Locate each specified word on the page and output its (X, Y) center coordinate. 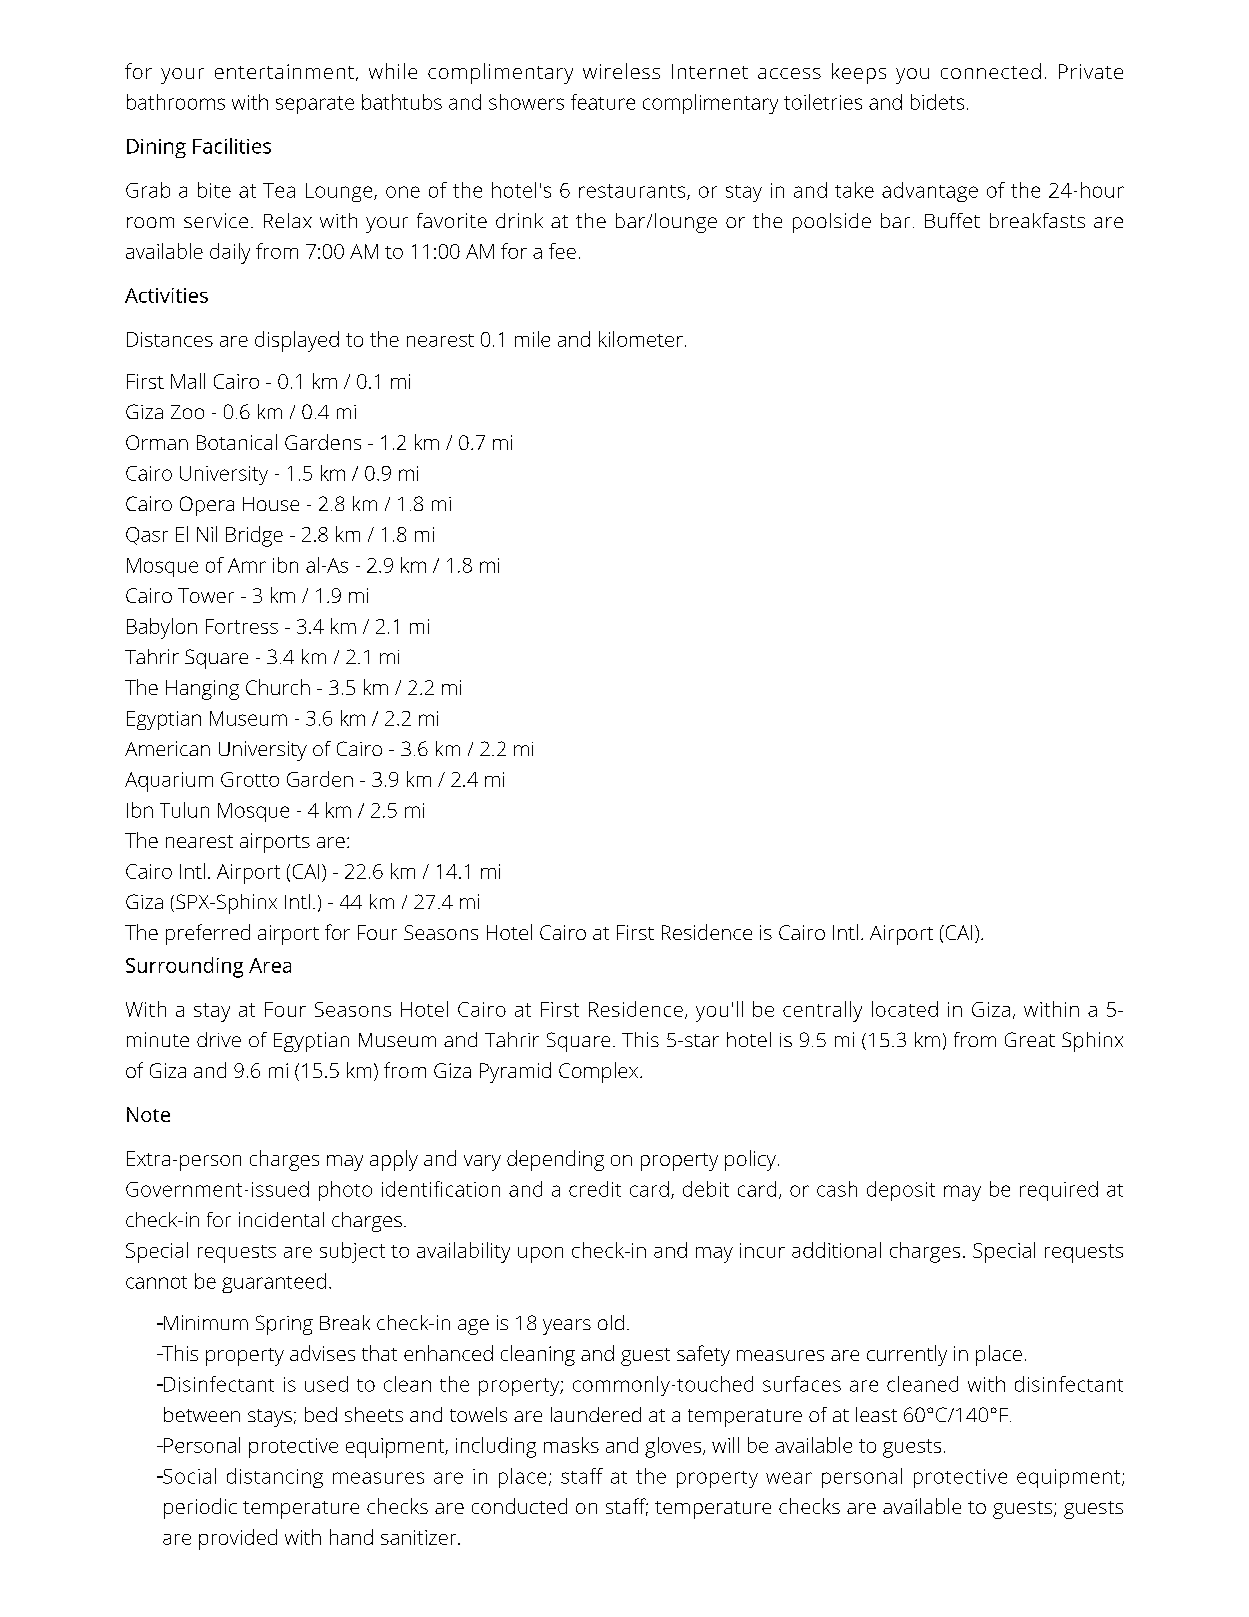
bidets (937, 102)
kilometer (641, 339)
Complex (600, 1072)
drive (219, 1039)
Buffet (952, 220)
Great (1030, 1039)
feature (603, 102)
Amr (247, 565)
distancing (275, 1478)
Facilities (232, 146)
